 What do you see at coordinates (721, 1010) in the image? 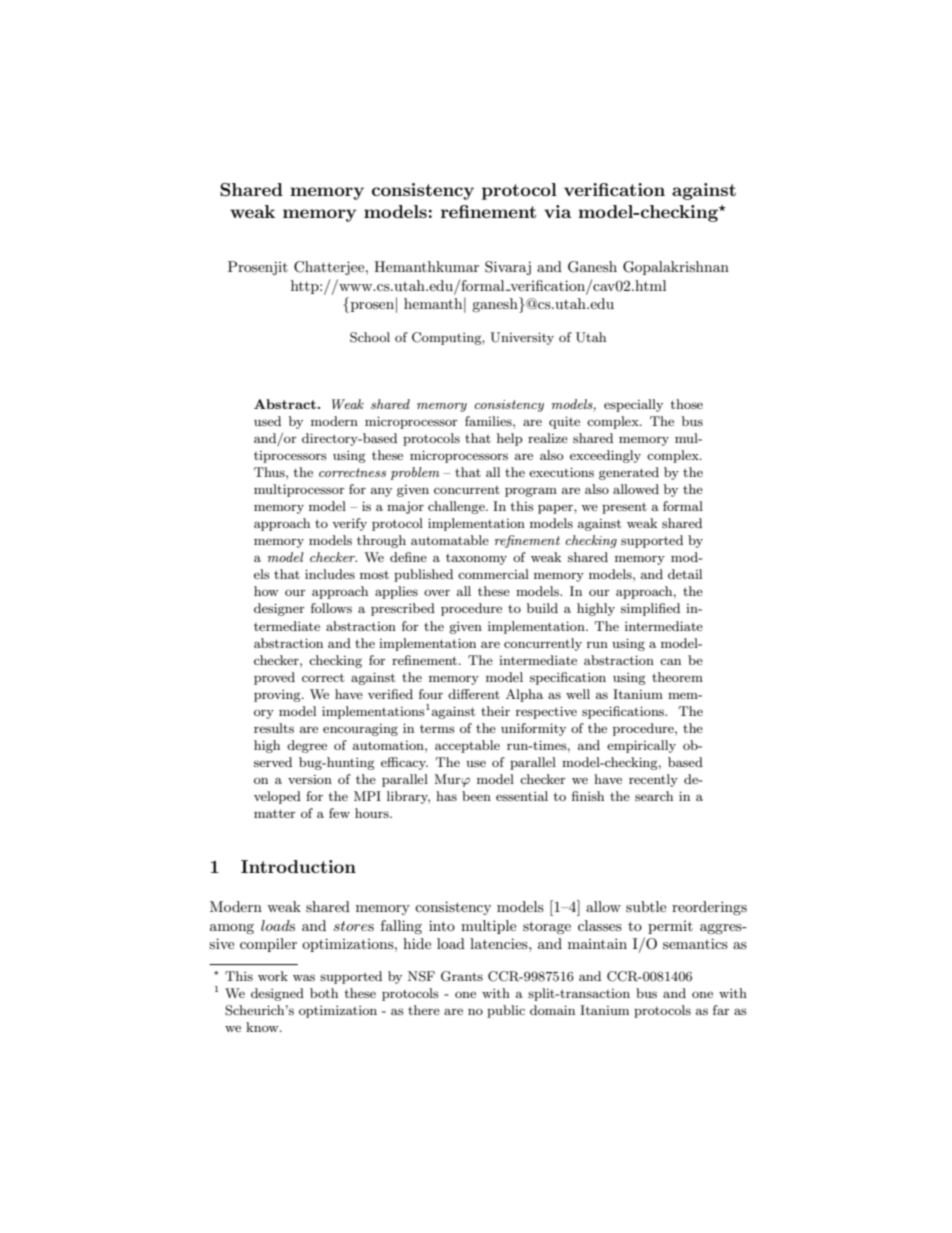
I see `far` at bounding box center [721, 1010].
